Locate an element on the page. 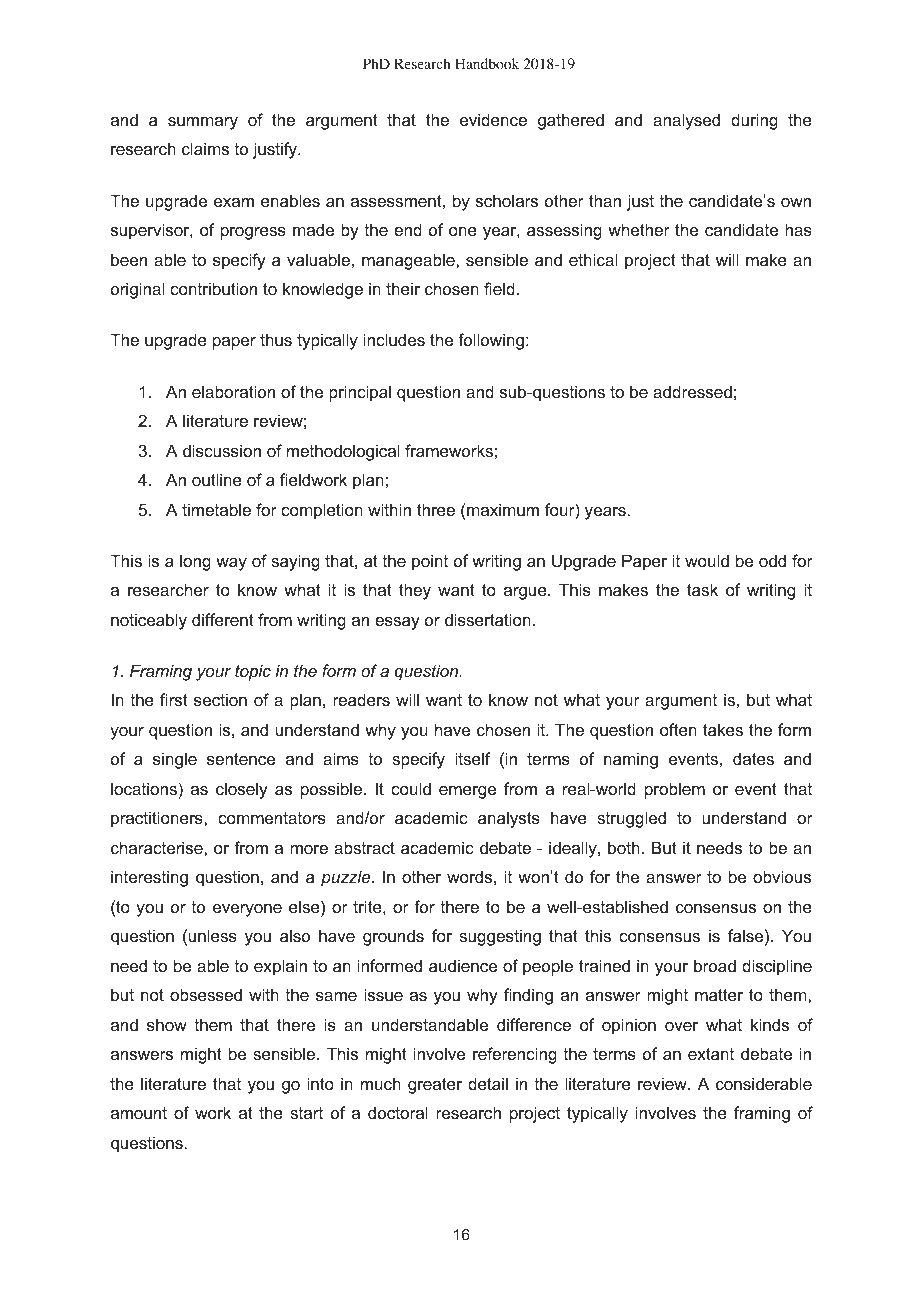 Image resolution: width=924 pixels, height=1308 pixels. evidence is located at coordinates (493, 119).
